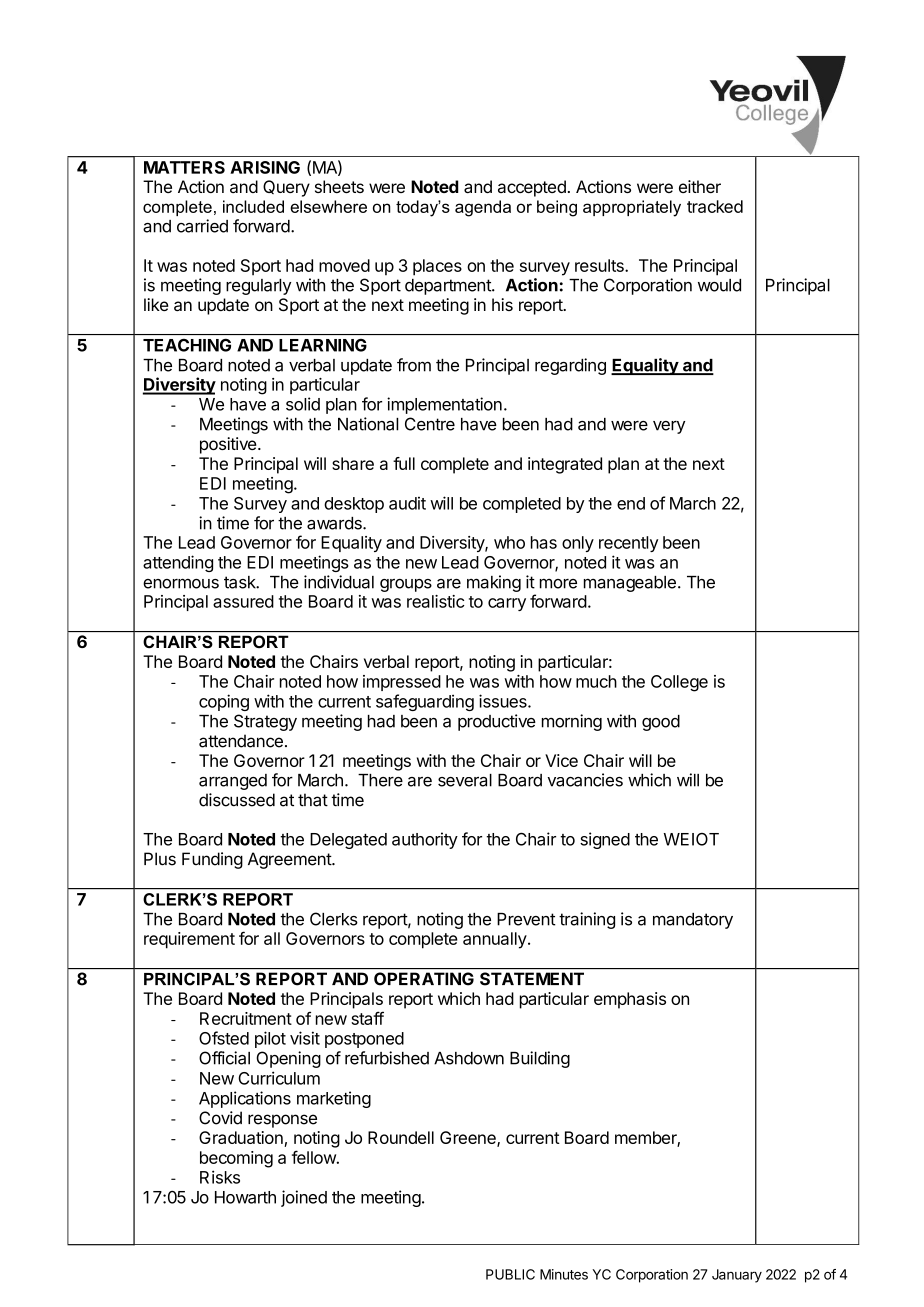 Image resolution: width=924 pixels, height=1307 pixels. I want to click on January, so click(737, 1276).
